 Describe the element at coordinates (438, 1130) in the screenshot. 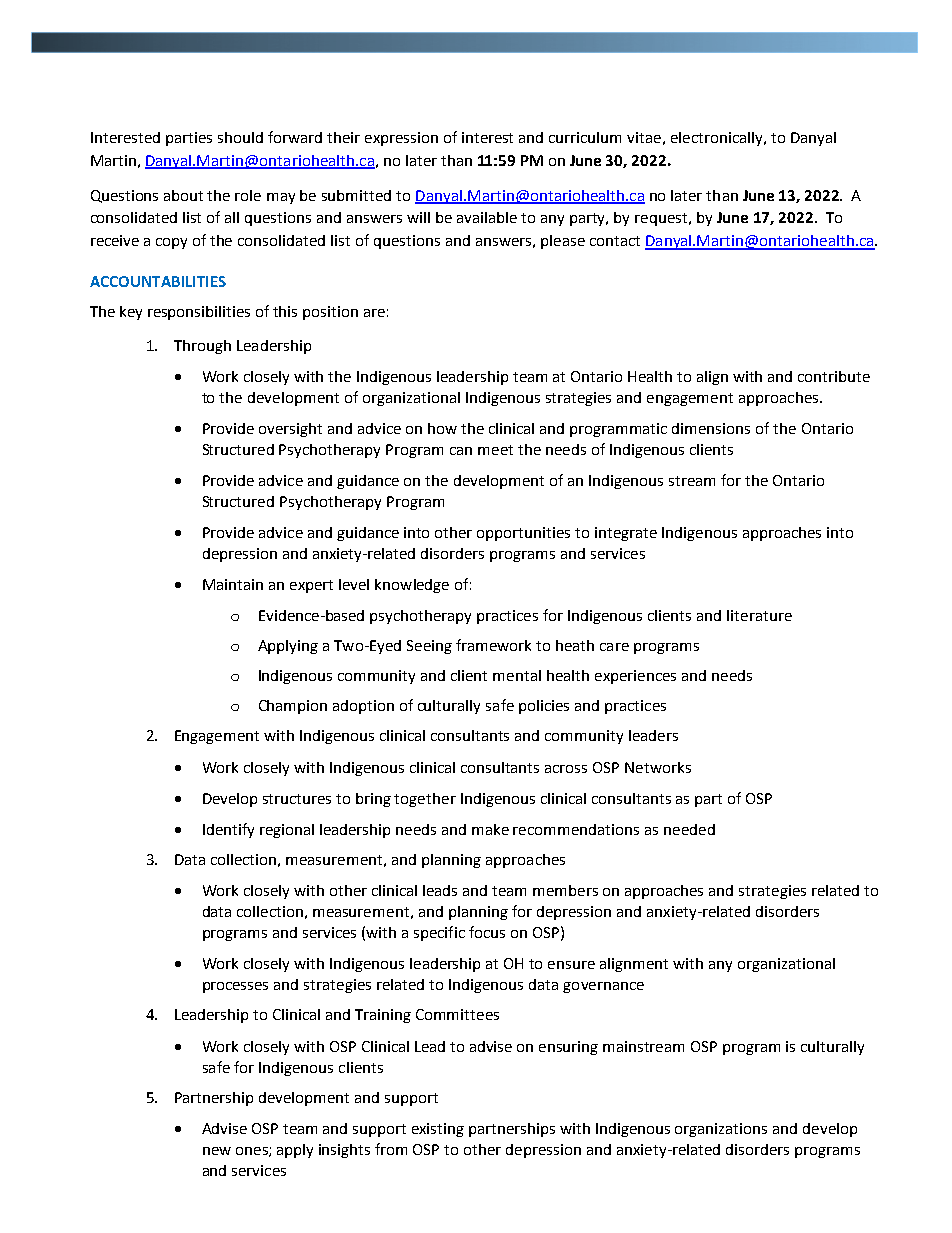

I see `existing` at that location.
